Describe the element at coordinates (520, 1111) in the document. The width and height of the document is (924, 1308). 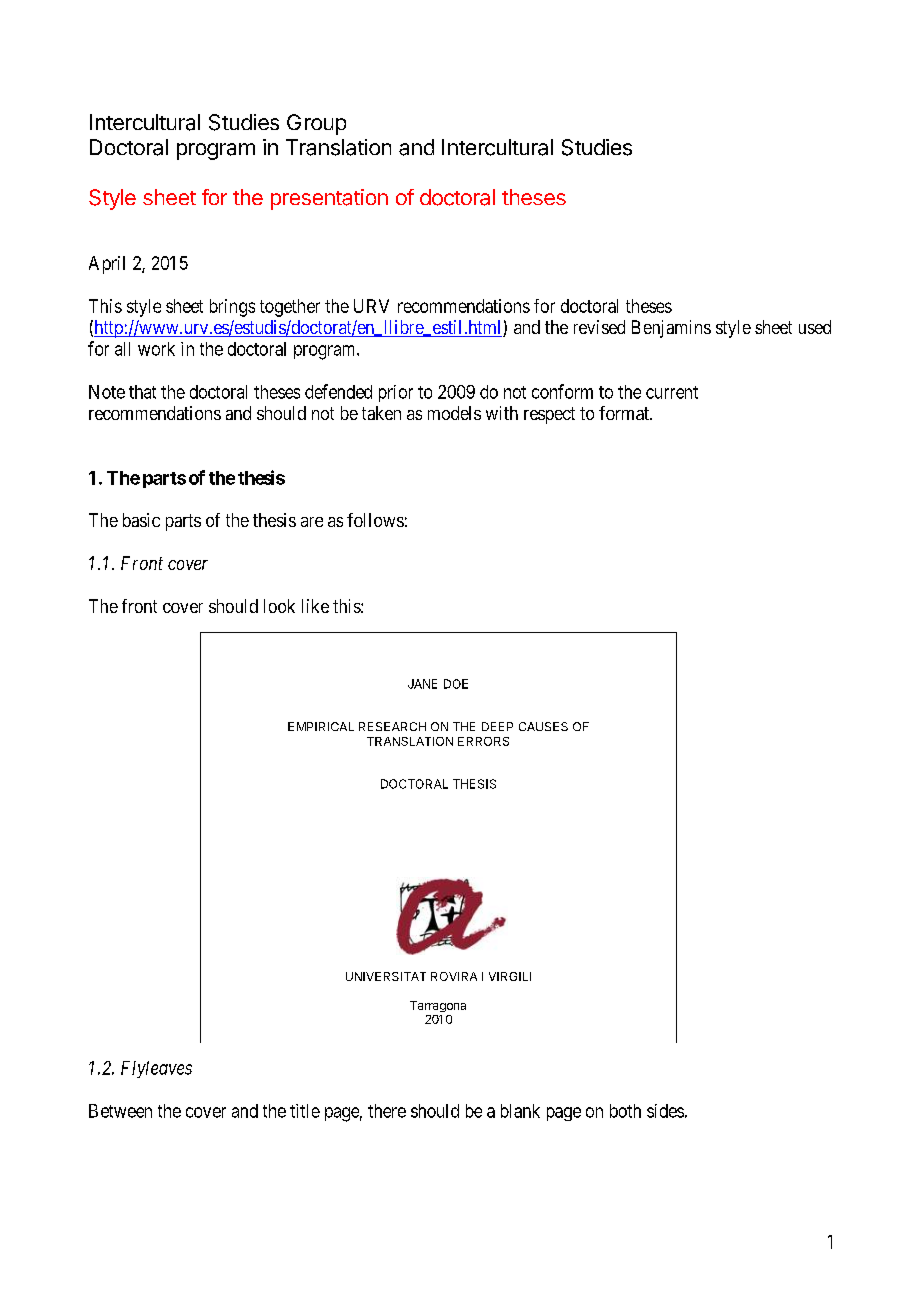
I see `blank` at that location.
